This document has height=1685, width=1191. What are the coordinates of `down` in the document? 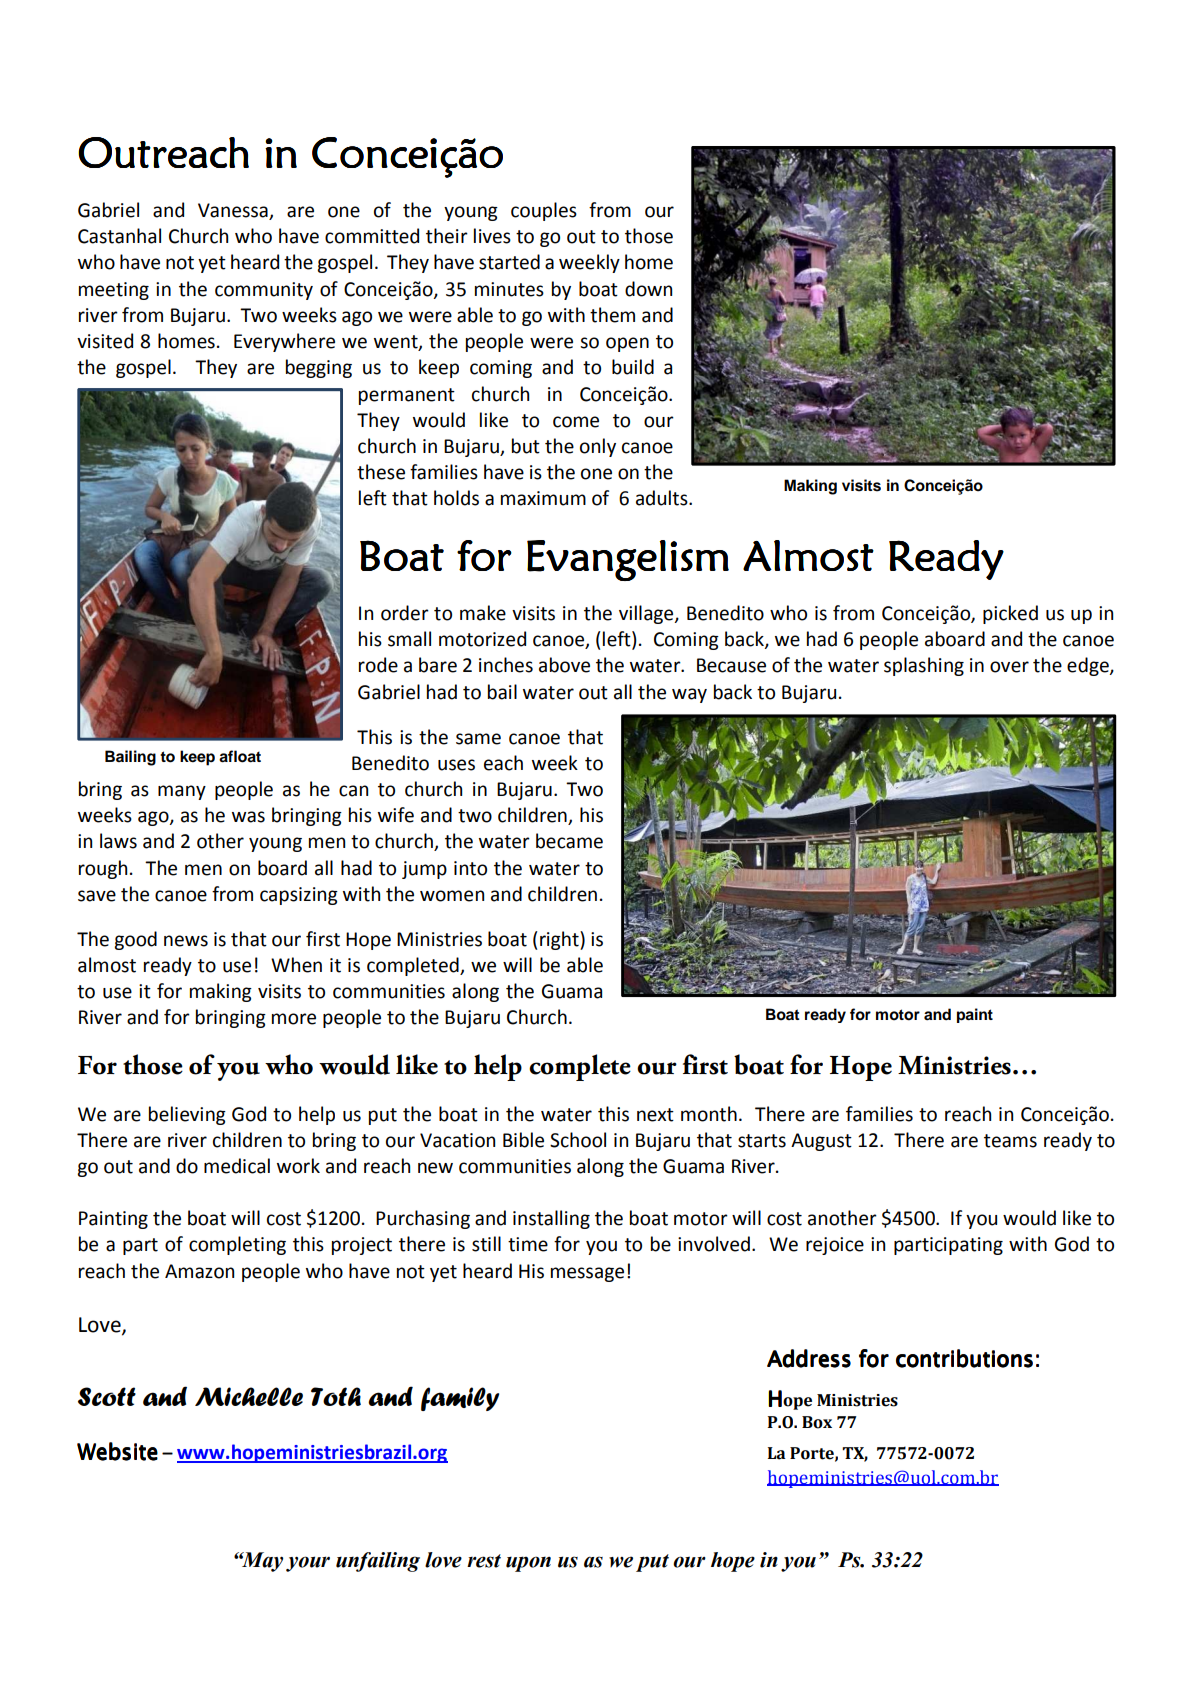 It's located at (648, 289).
